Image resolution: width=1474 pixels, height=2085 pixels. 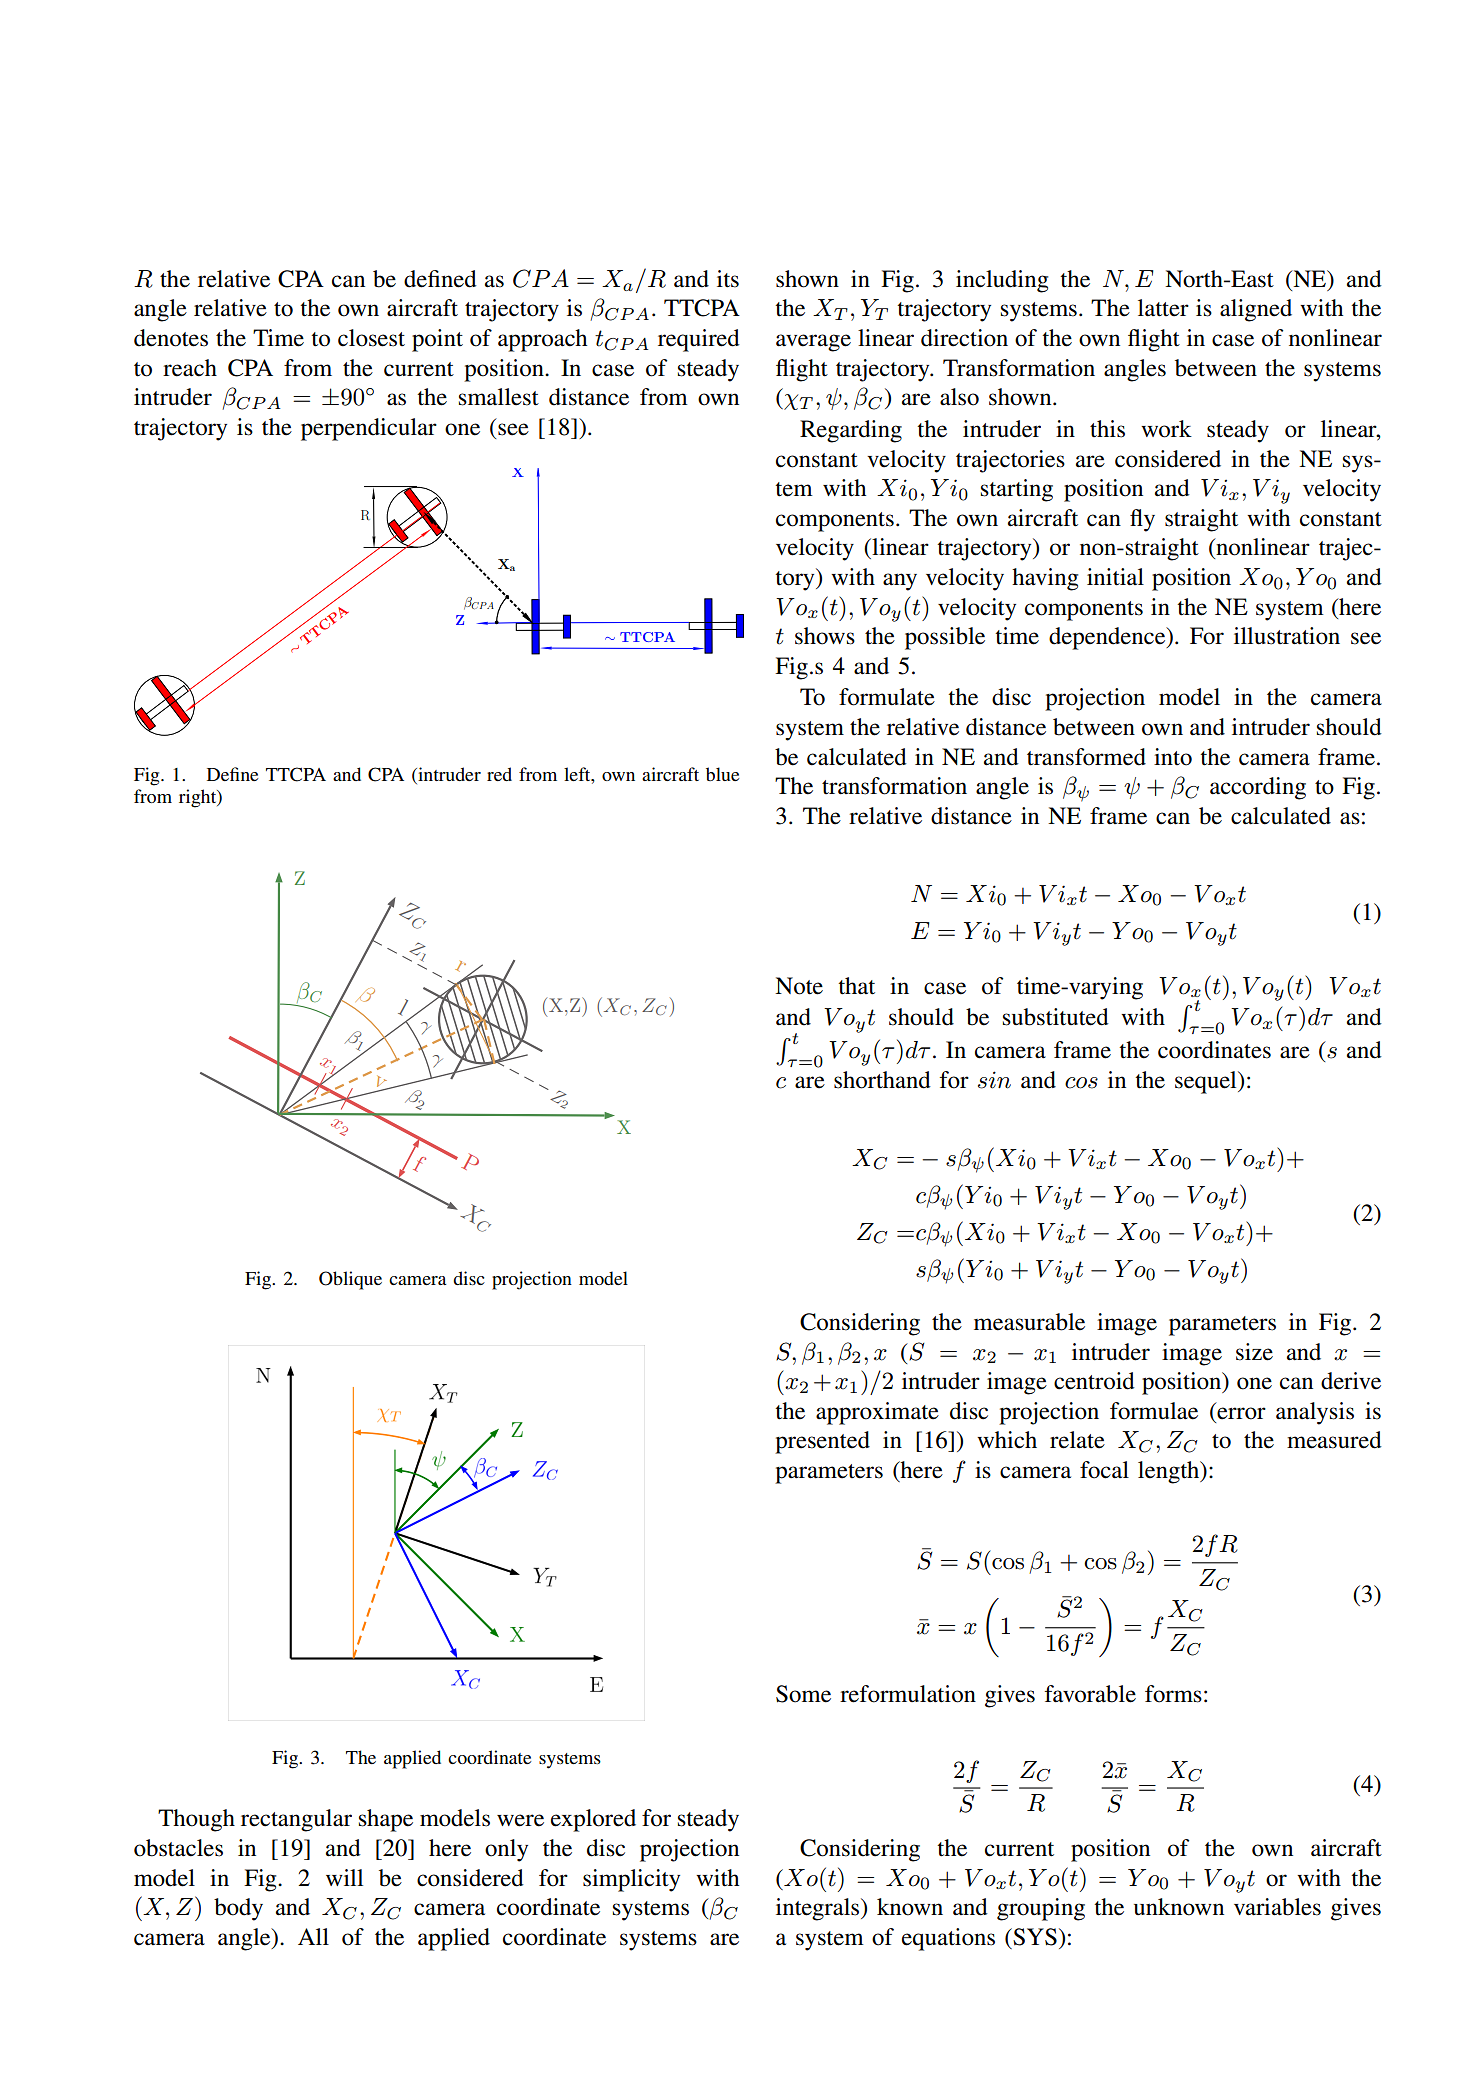 I want to click on will, so click(x=344, y=1877).
